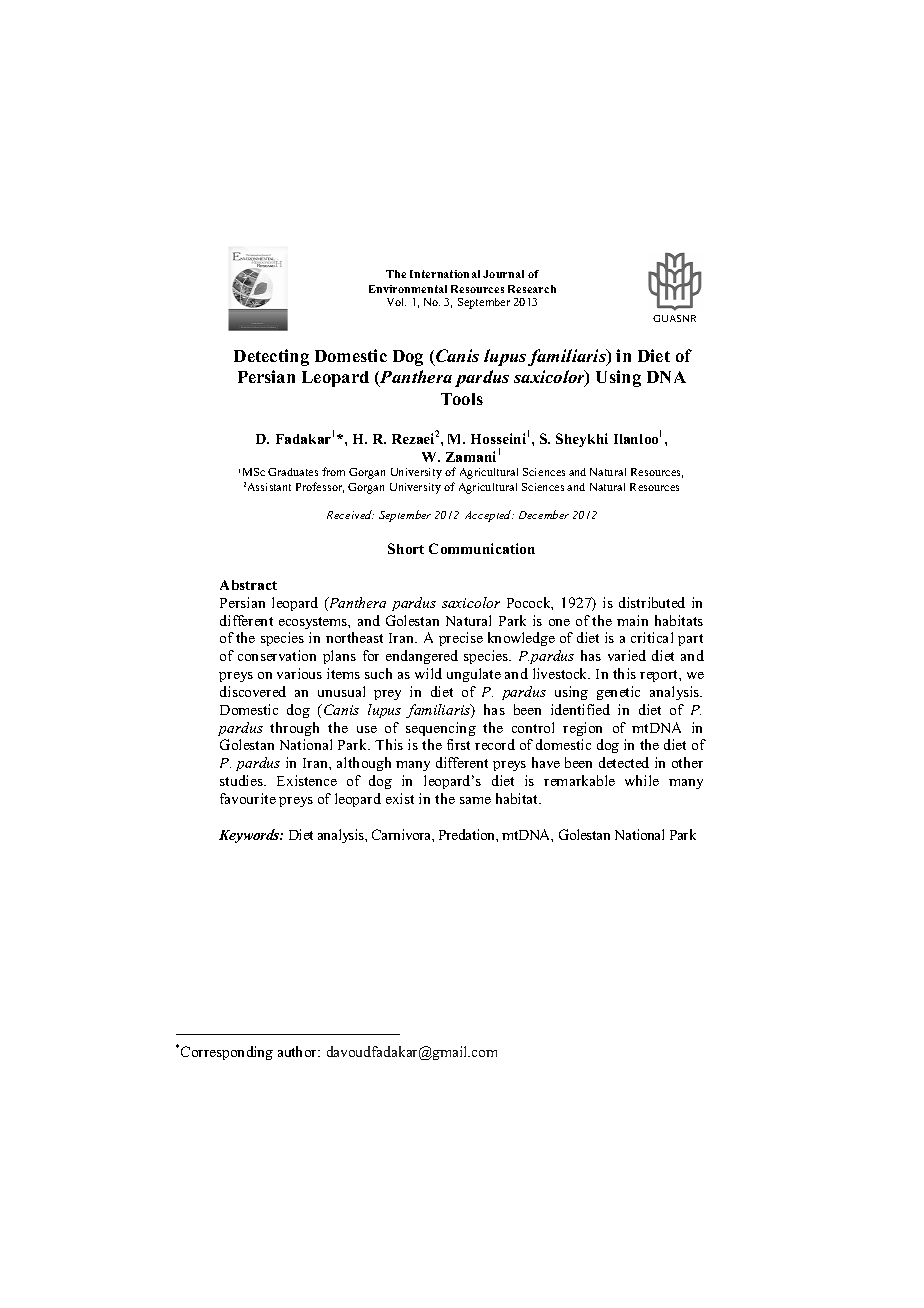 The width and height of the document is (924, 1308). Describe the element at coordinates (642, 780) in the document. I see `while` at that location.
